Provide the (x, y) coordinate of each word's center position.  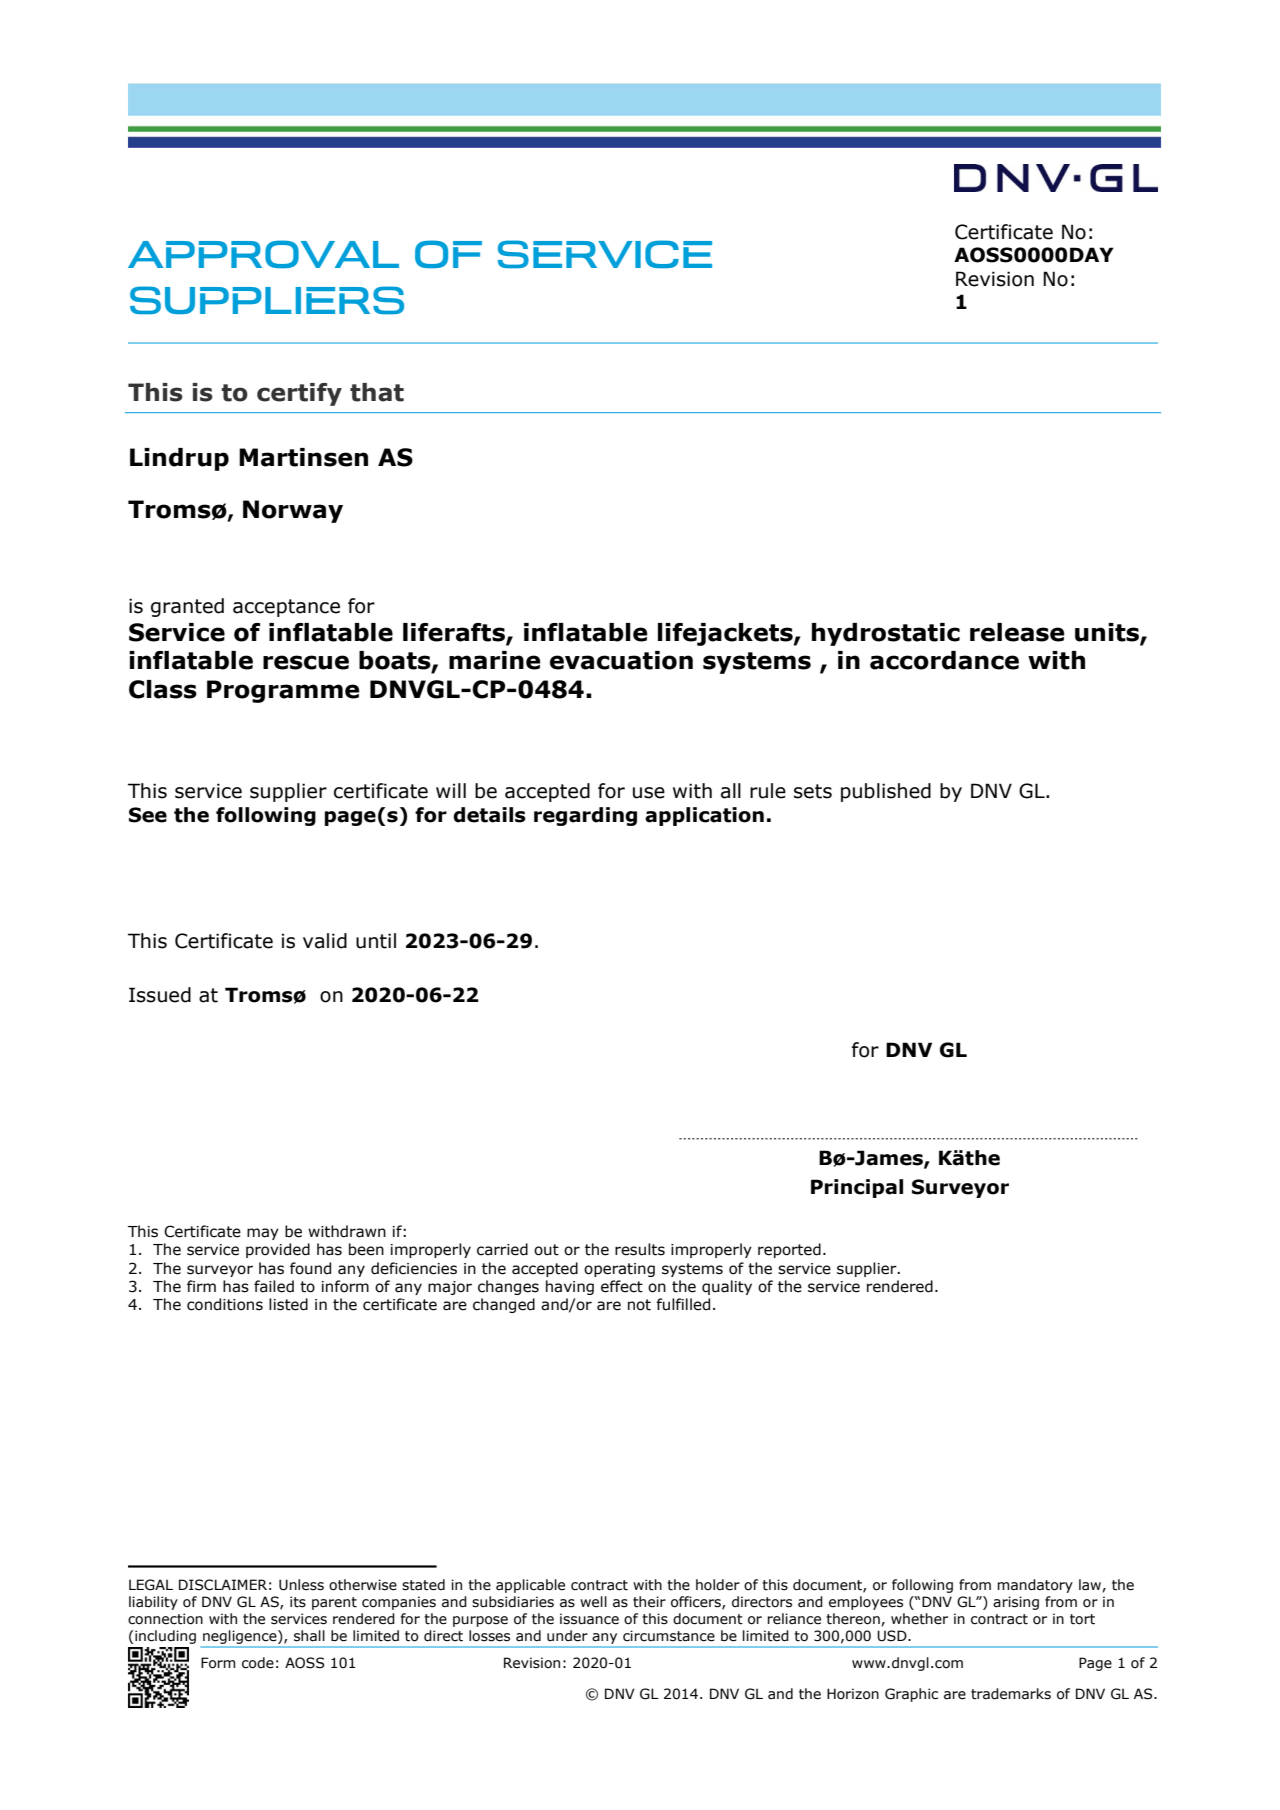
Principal (857, 1188)
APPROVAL (263, 254)
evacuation (621, 660)
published (886, 792)
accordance (944, 660)
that (377, 392)
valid (325, 941)
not (639, 1305)
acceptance (286, 608)
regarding (585, 816)
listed (288, 1304)
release (1017, 632)
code (258, 1663)
